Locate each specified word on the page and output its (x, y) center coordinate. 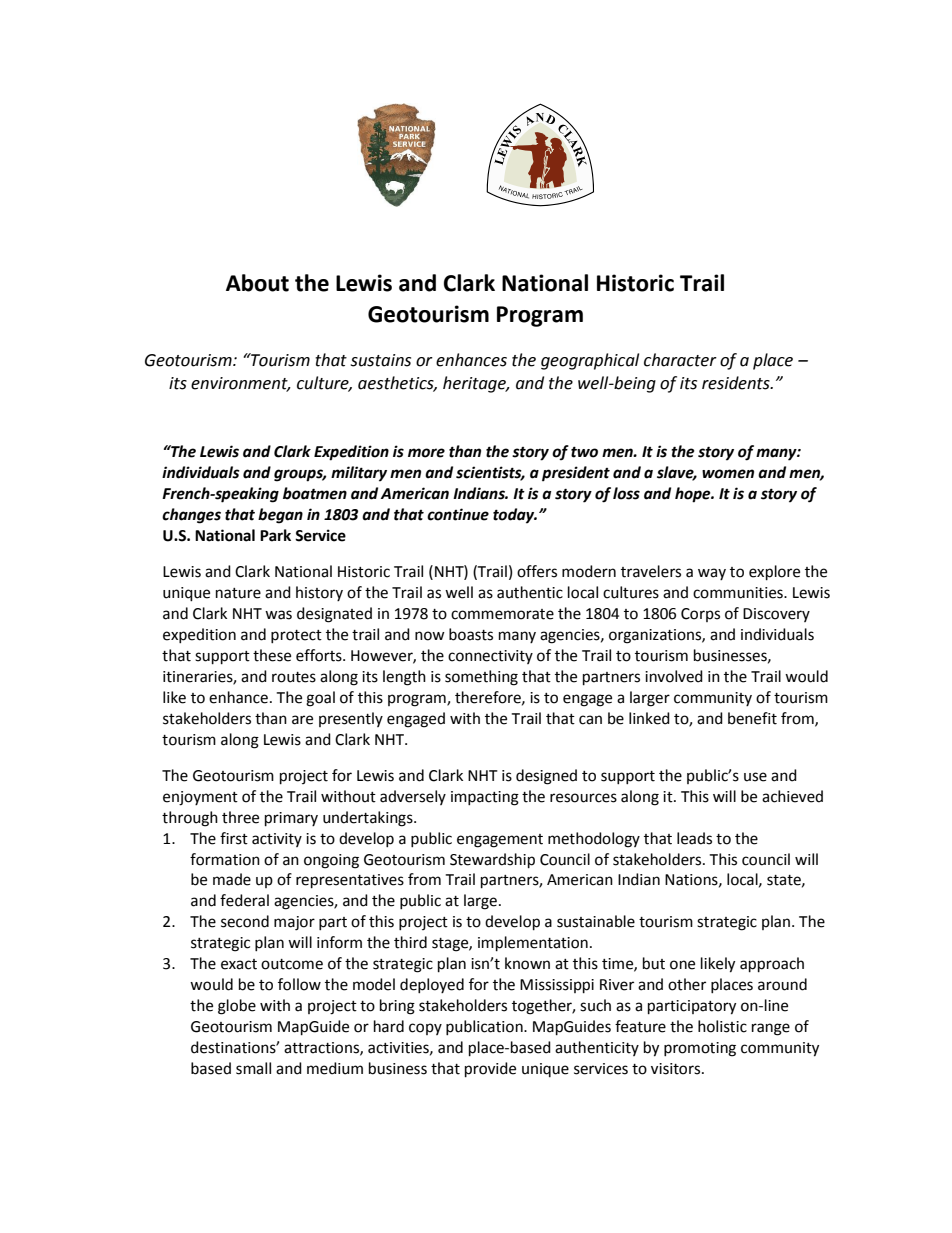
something (481, 678)
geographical (590, 361)
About (257, 283)
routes (294, 677)
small (253, 1068)
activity (277, 840)
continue (458, 514)
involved (674, 676)
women (728, 474)
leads (694, 838)
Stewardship (492, 861)
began (280, 516)
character (680, 360)
